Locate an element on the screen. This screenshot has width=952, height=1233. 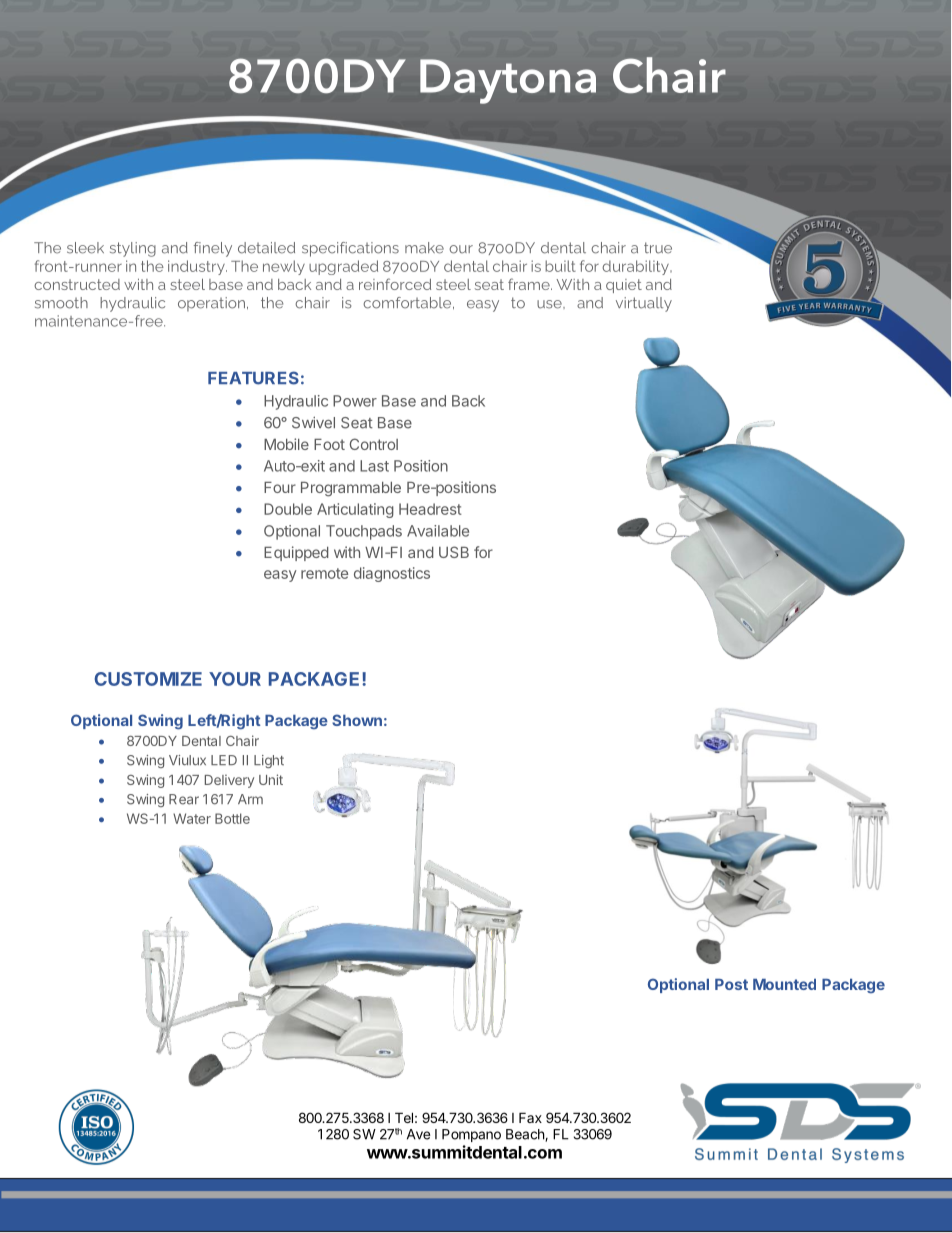
true is located at coordinates (658, 248).
